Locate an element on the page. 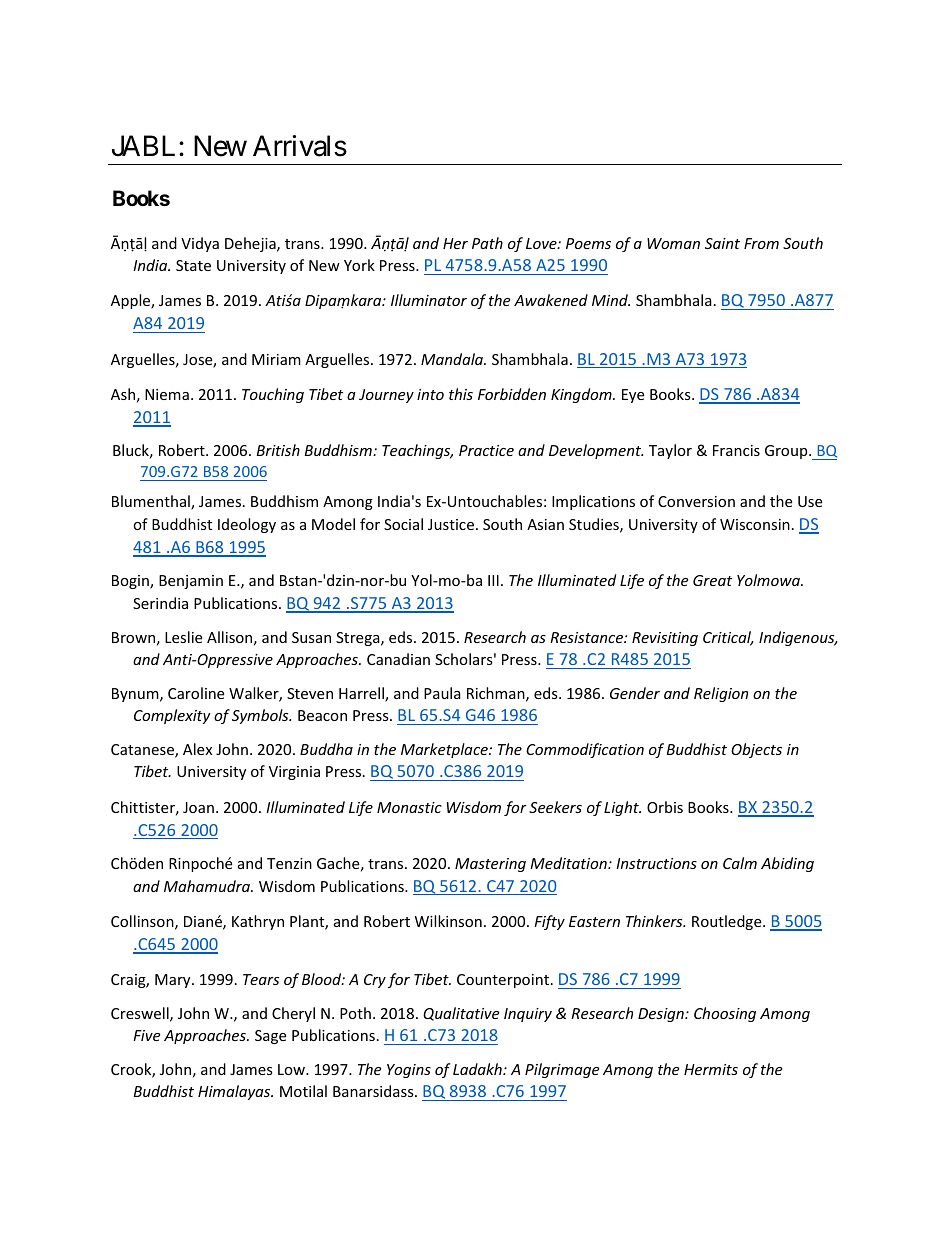  Himalayas is located at coordinates (235, 1092).
